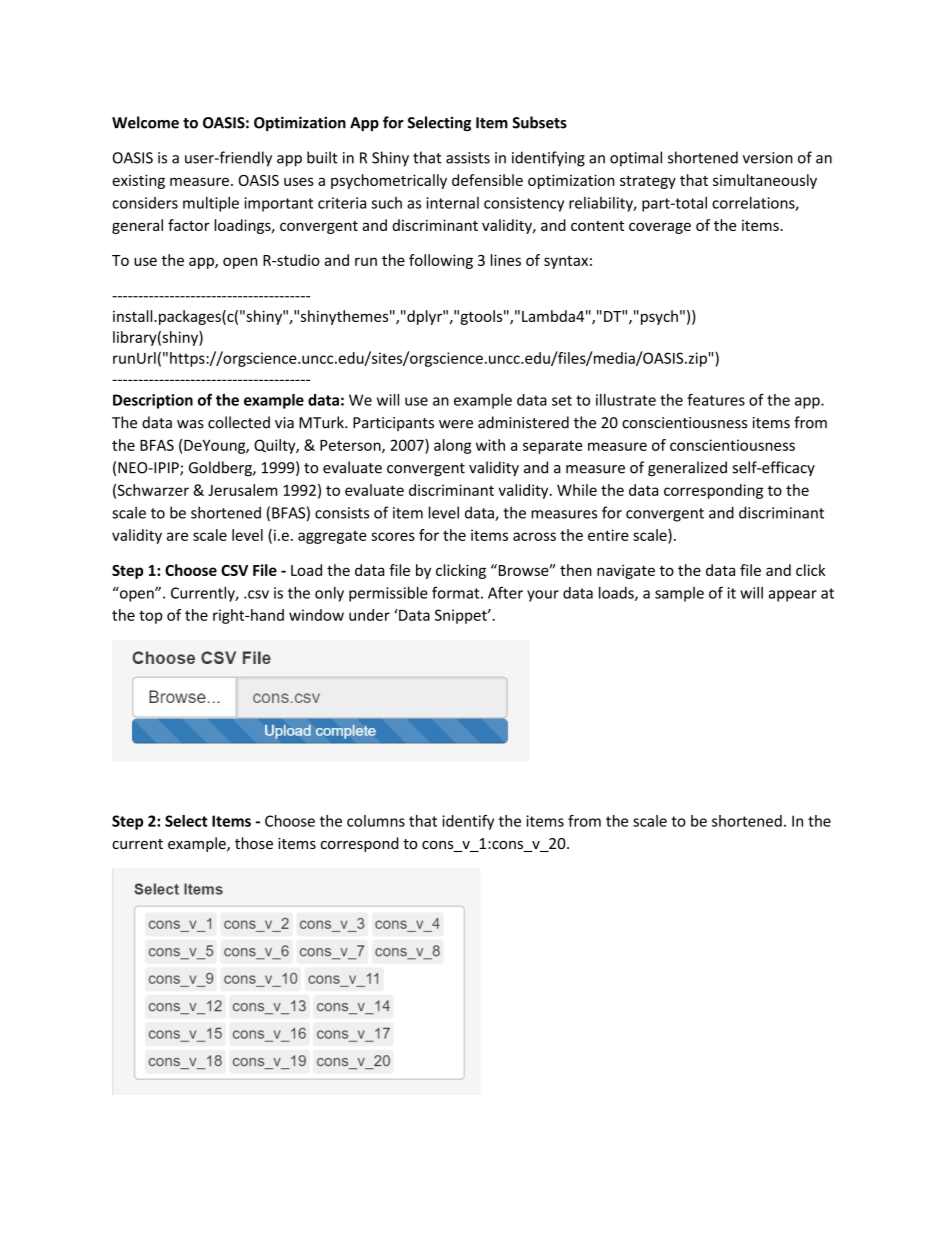 This document has width=952, height=1233. What do you see at coordinates (768, 158) in the document?
I see `version` at bounding box center [768, 158].
